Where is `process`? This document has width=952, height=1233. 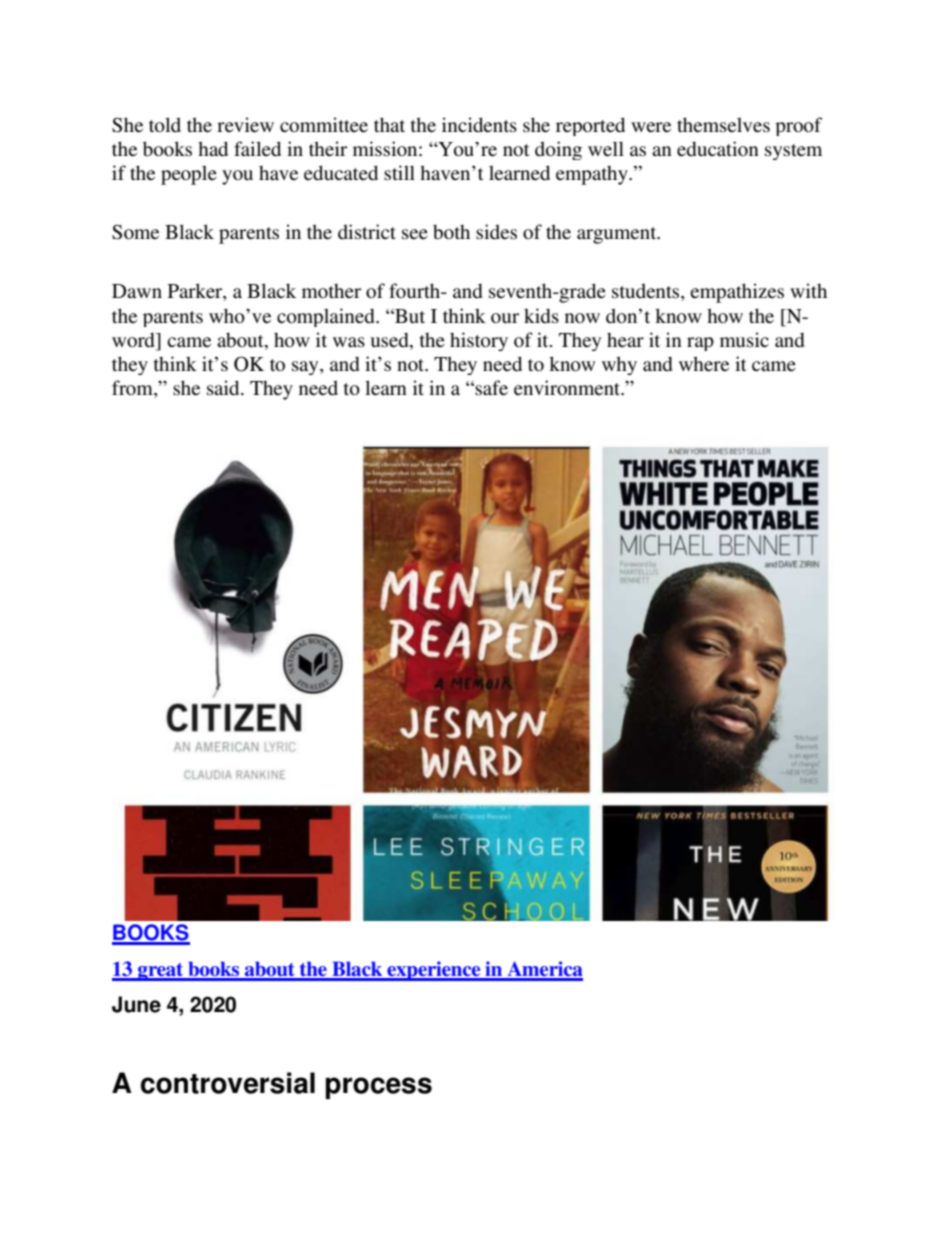
process is located at coordinates (379, 1088).
